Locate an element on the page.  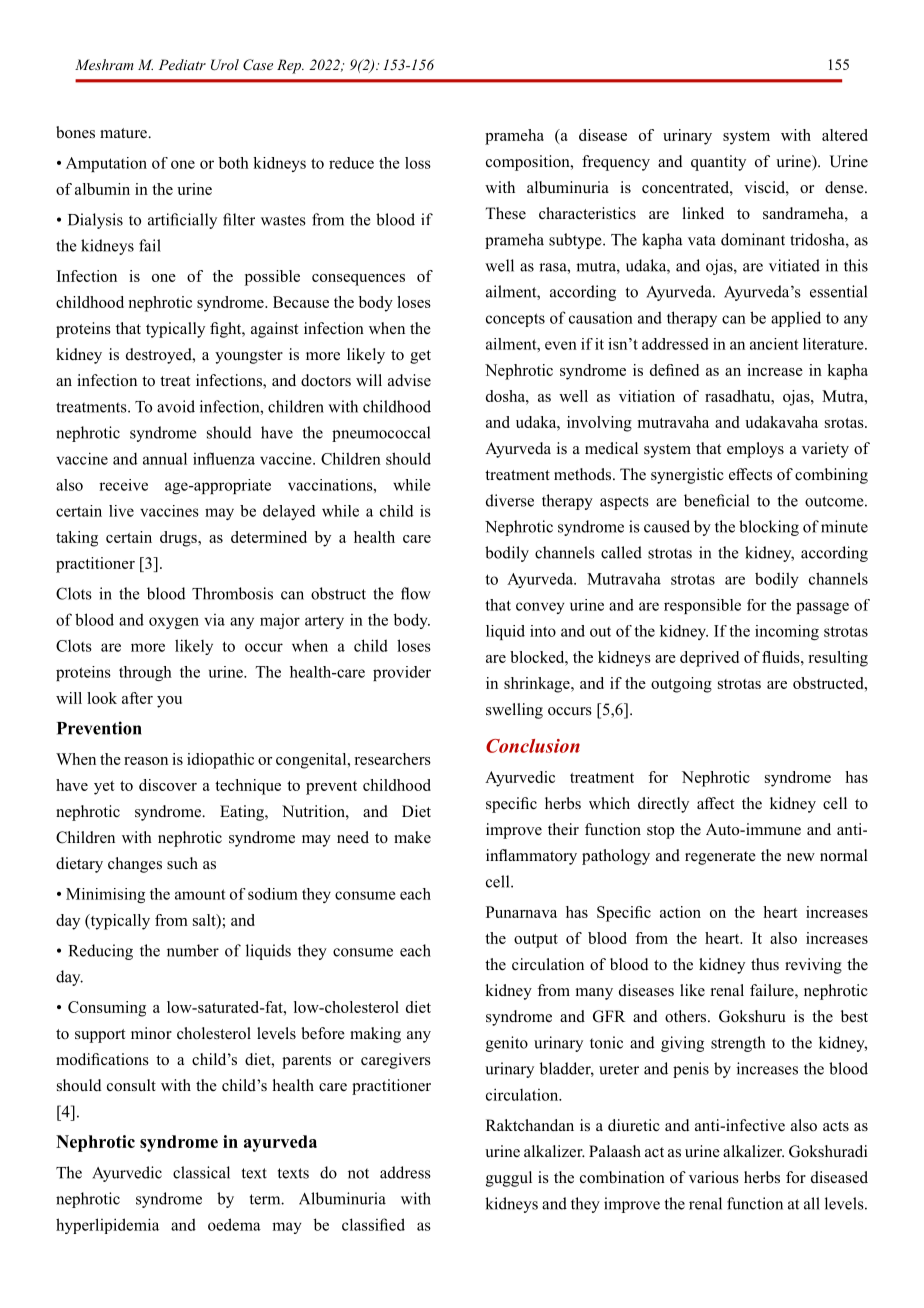
loss is located at coordinates (418, 163).
